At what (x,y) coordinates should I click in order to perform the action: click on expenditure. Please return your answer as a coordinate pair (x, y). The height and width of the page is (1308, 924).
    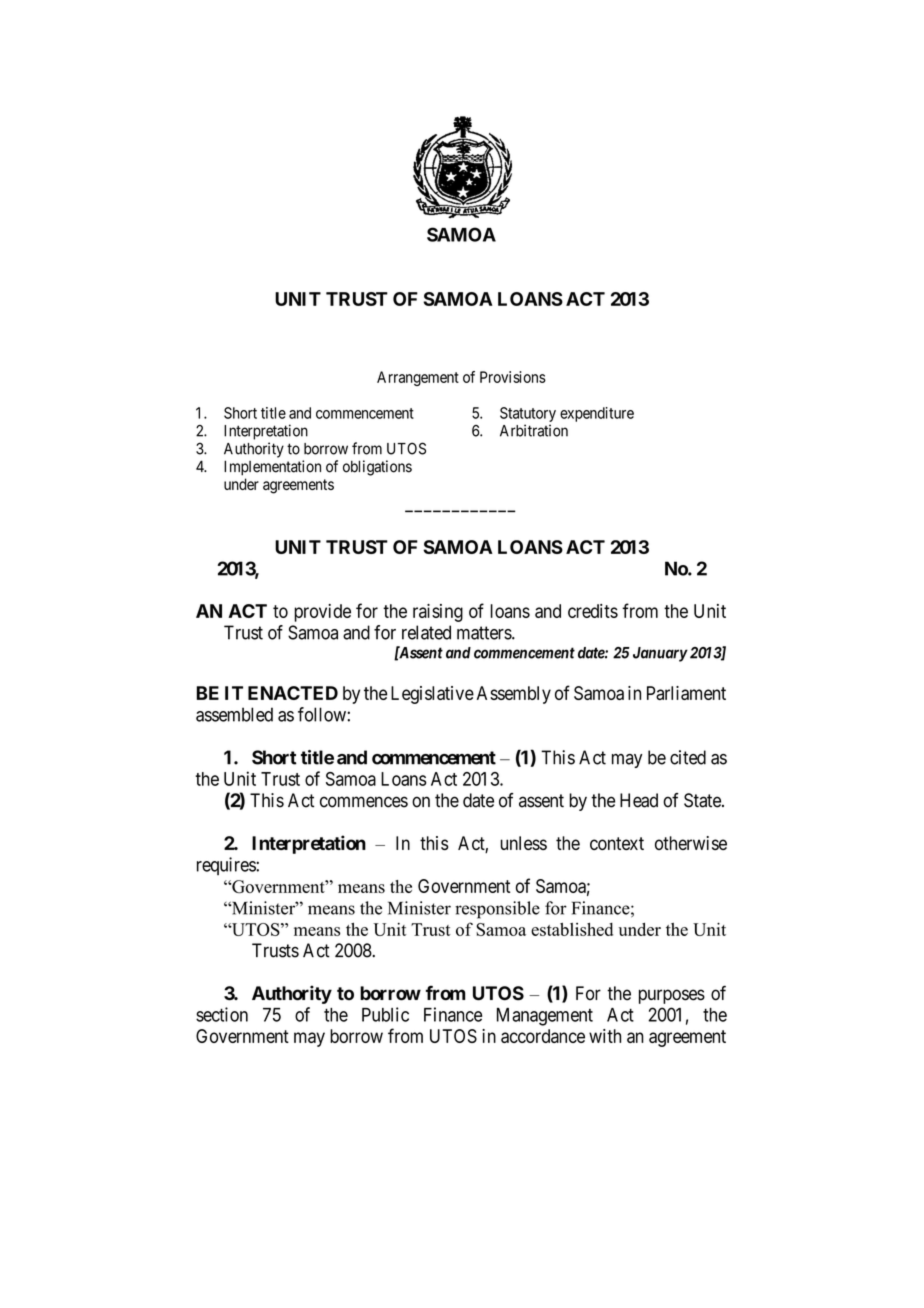
    Looking at the image, I should click on (597, 414).
